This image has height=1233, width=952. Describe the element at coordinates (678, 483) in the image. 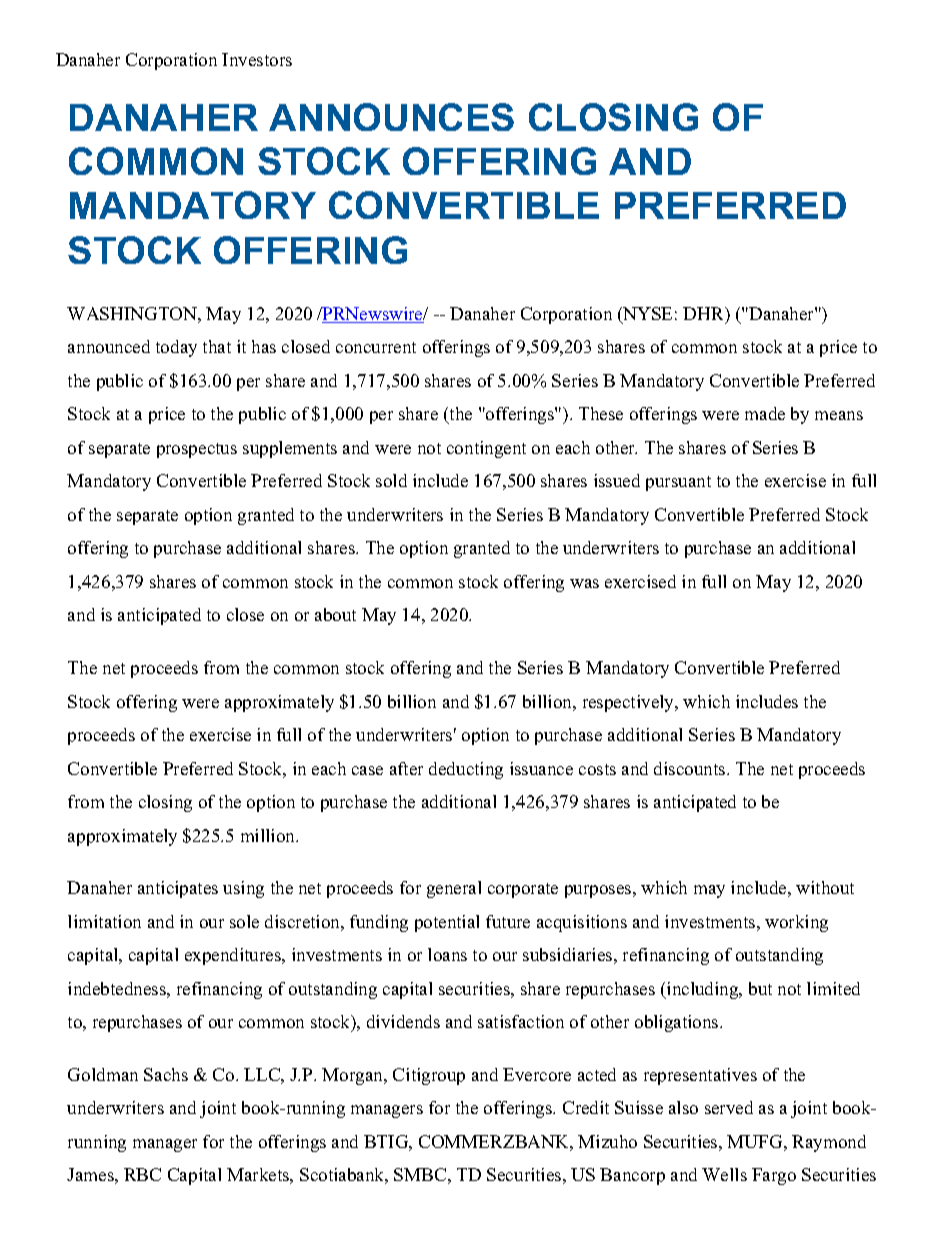

I see `pursuant` at that location.
